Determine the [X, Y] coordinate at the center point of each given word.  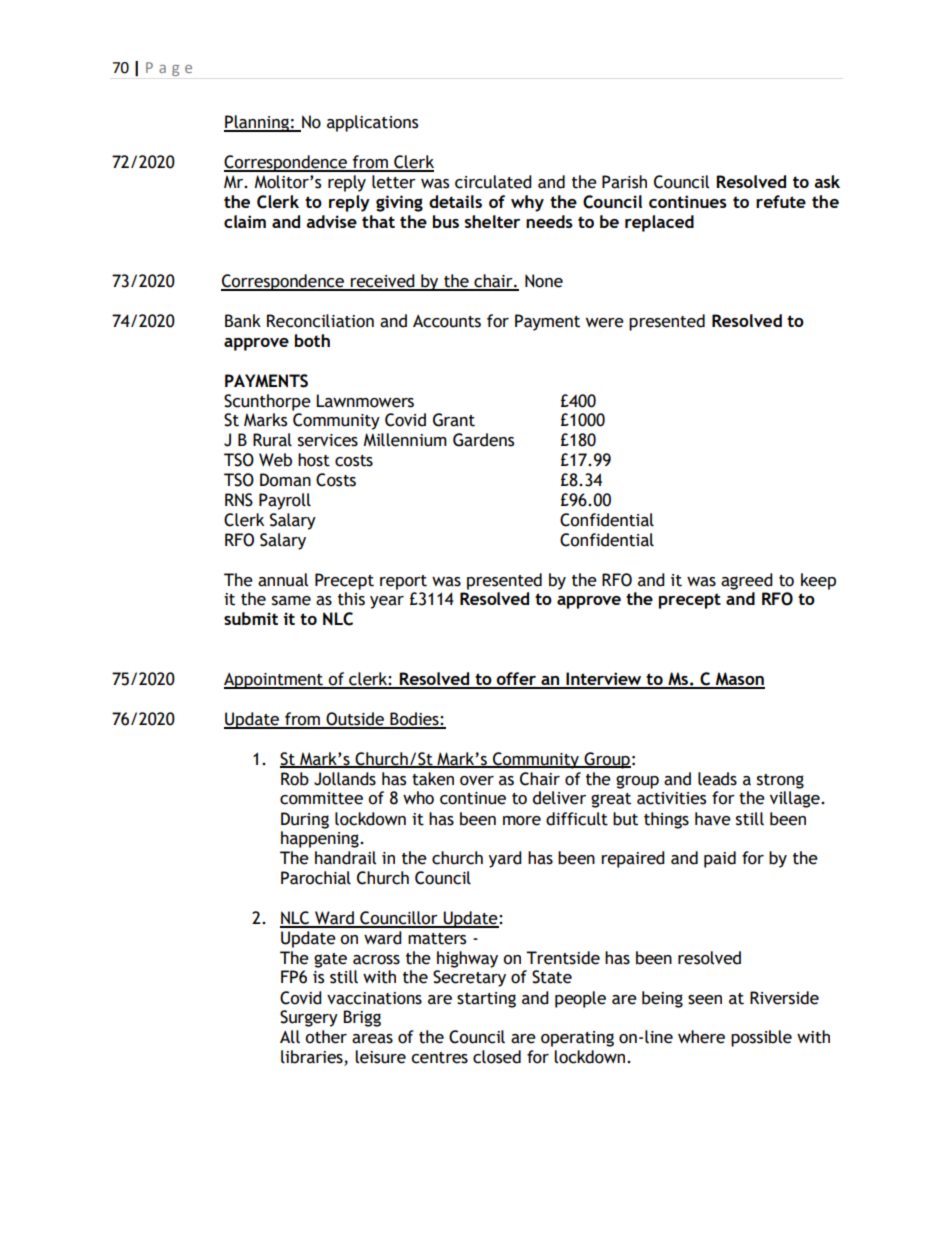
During [305, 820]
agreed [747, 581]
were [605, 323]
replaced [659, 223]
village [796, 799]
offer [516, 680]
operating [577, 1039]
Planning [257, 123]
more [522, 821]
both [312, 340]
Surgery [309, 1018]
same [291, 601]
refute [781, 201]
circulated [493, 182]
